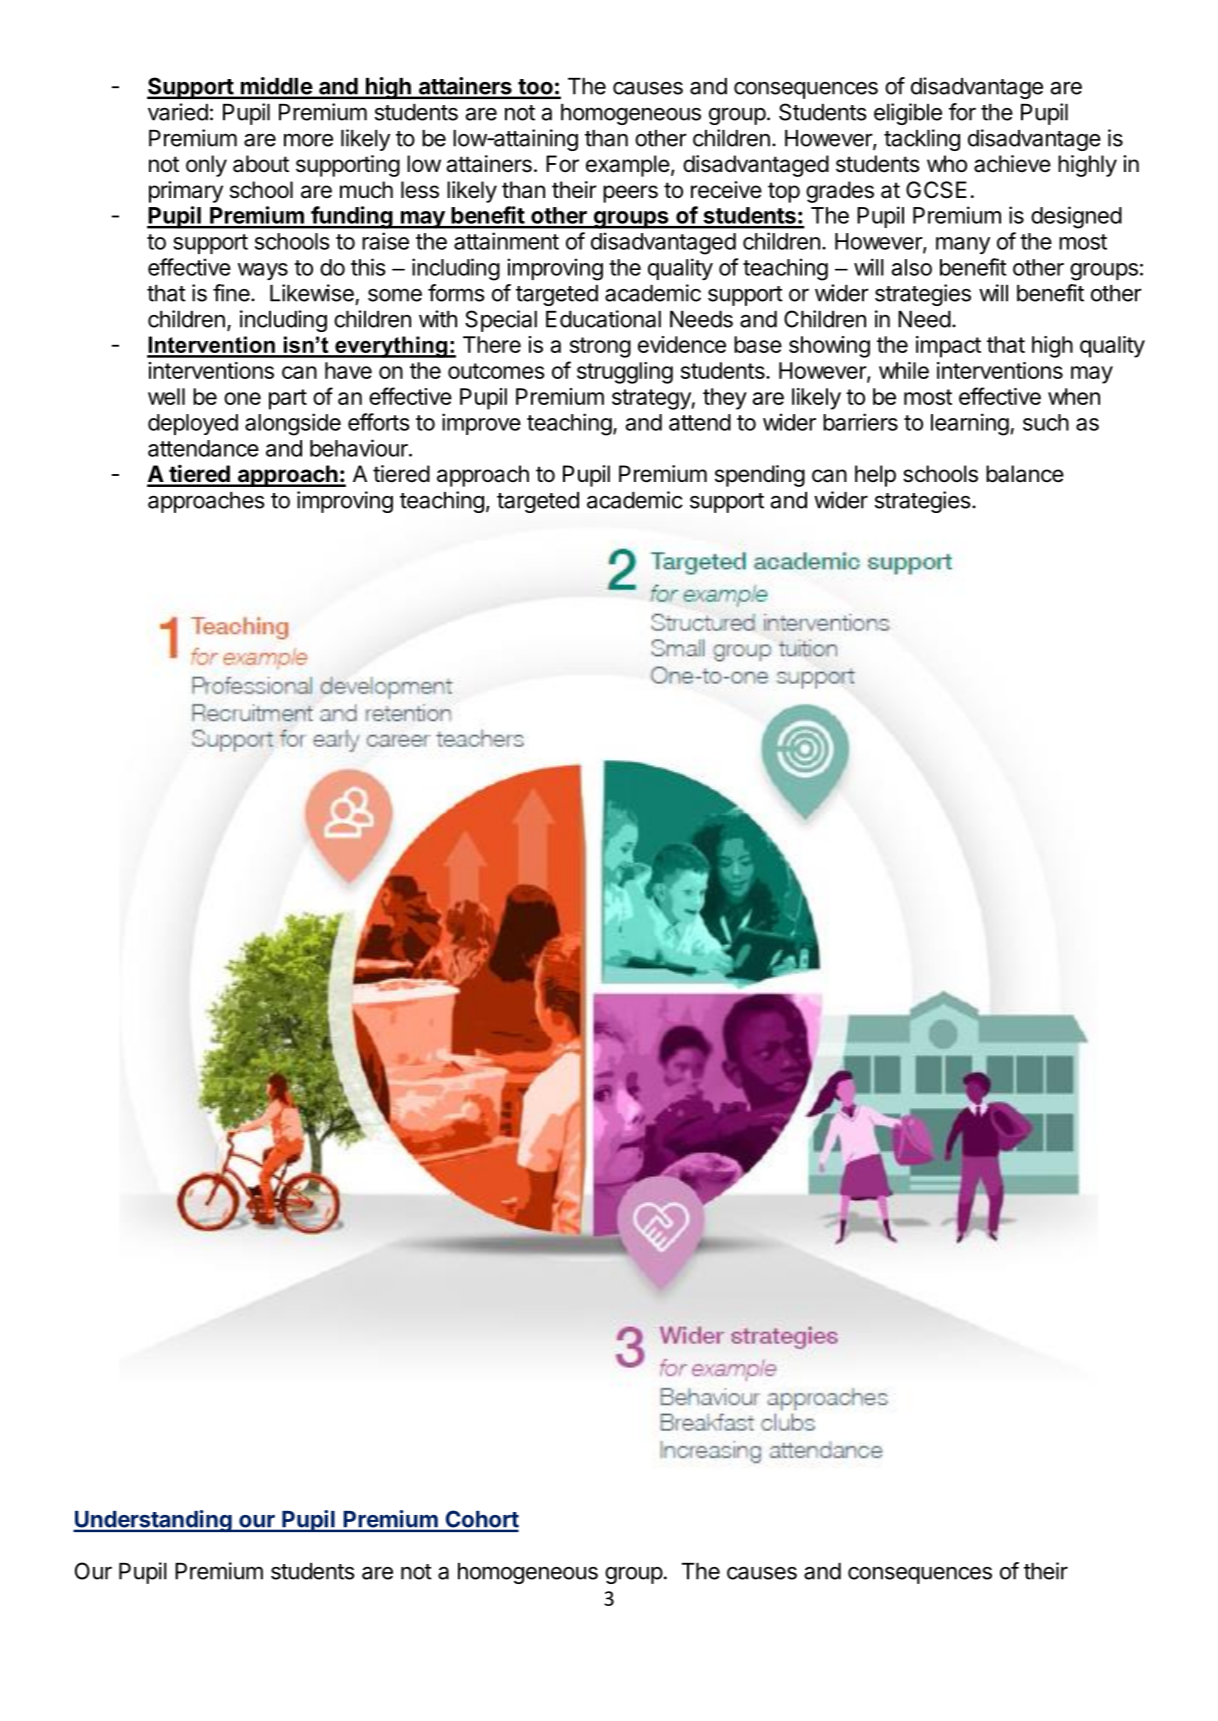 This screenshot has width=1218, height=1721. What do you see at coordinates (628, 166) in the screenshot?
I see `example` at bounding box center [628, 166].
